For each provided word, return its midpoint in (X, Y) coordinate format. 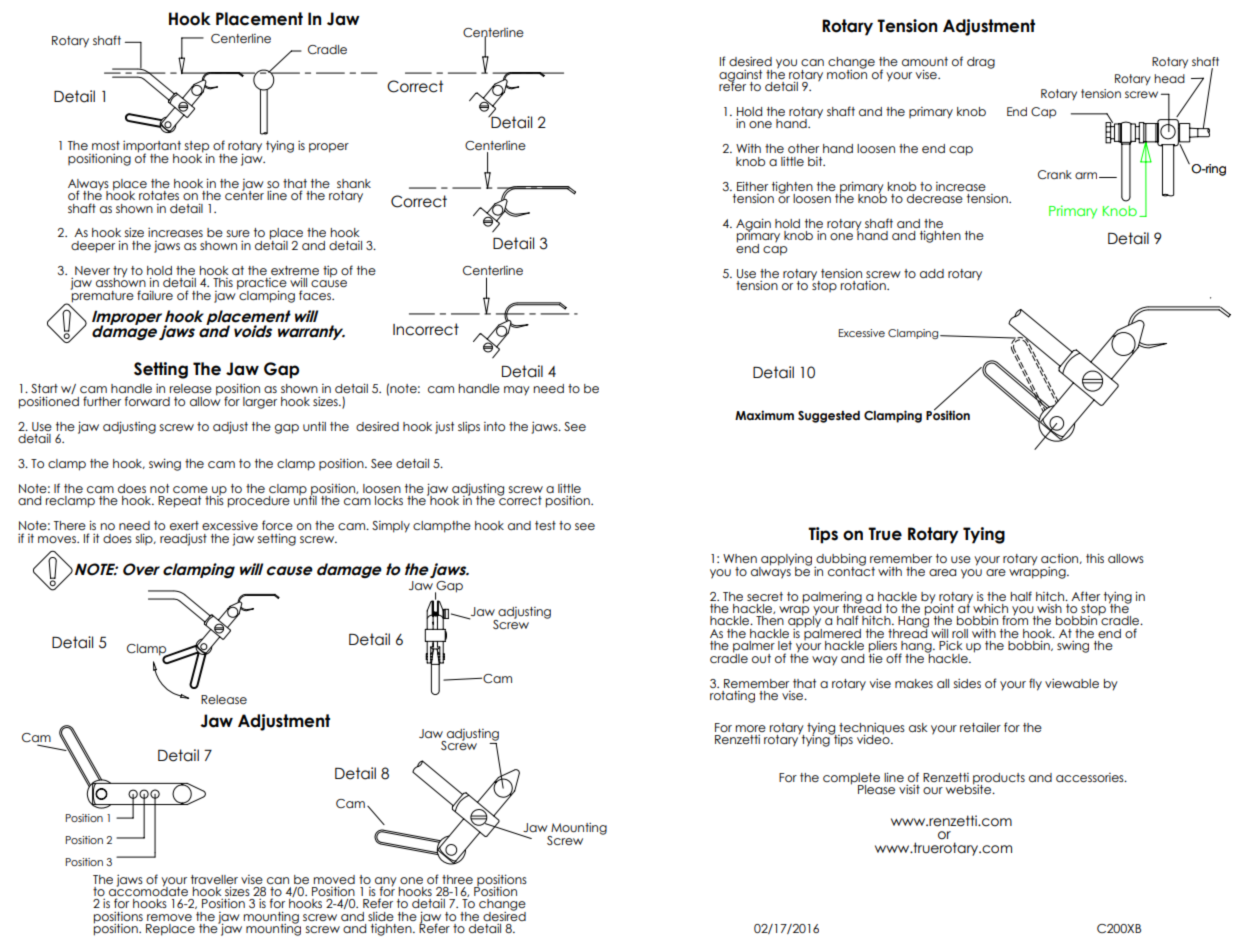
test (545, 525)
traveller (214, 879)
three (457, 879)
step (196, 148)
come (190, 489)
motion (847, 73)
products (999, 780)
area (942, 572)
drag (981, 63)
